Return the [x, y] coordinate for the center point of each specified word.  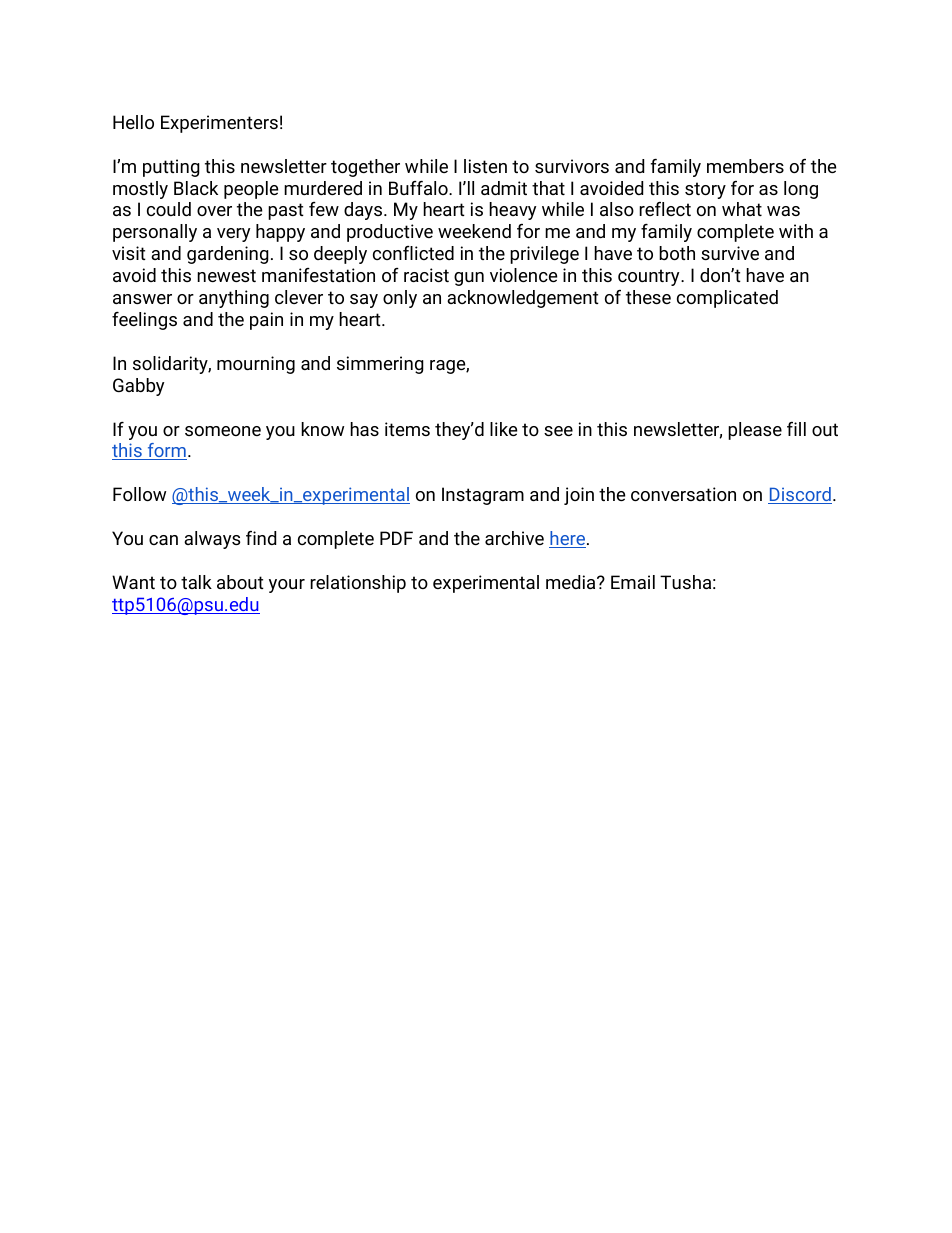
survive [730, 253]
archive [514, 538]
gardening [228, 255]
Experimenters [219, 124]
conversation [683, 494]
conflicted [413, 253]
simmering [380, 365]
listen [485, 166]
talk [196, 582]
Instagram [483, 496]
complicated [727, 299]
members [745, 166]
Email [633, 582]
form [166, 451]
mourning [256, 365]
